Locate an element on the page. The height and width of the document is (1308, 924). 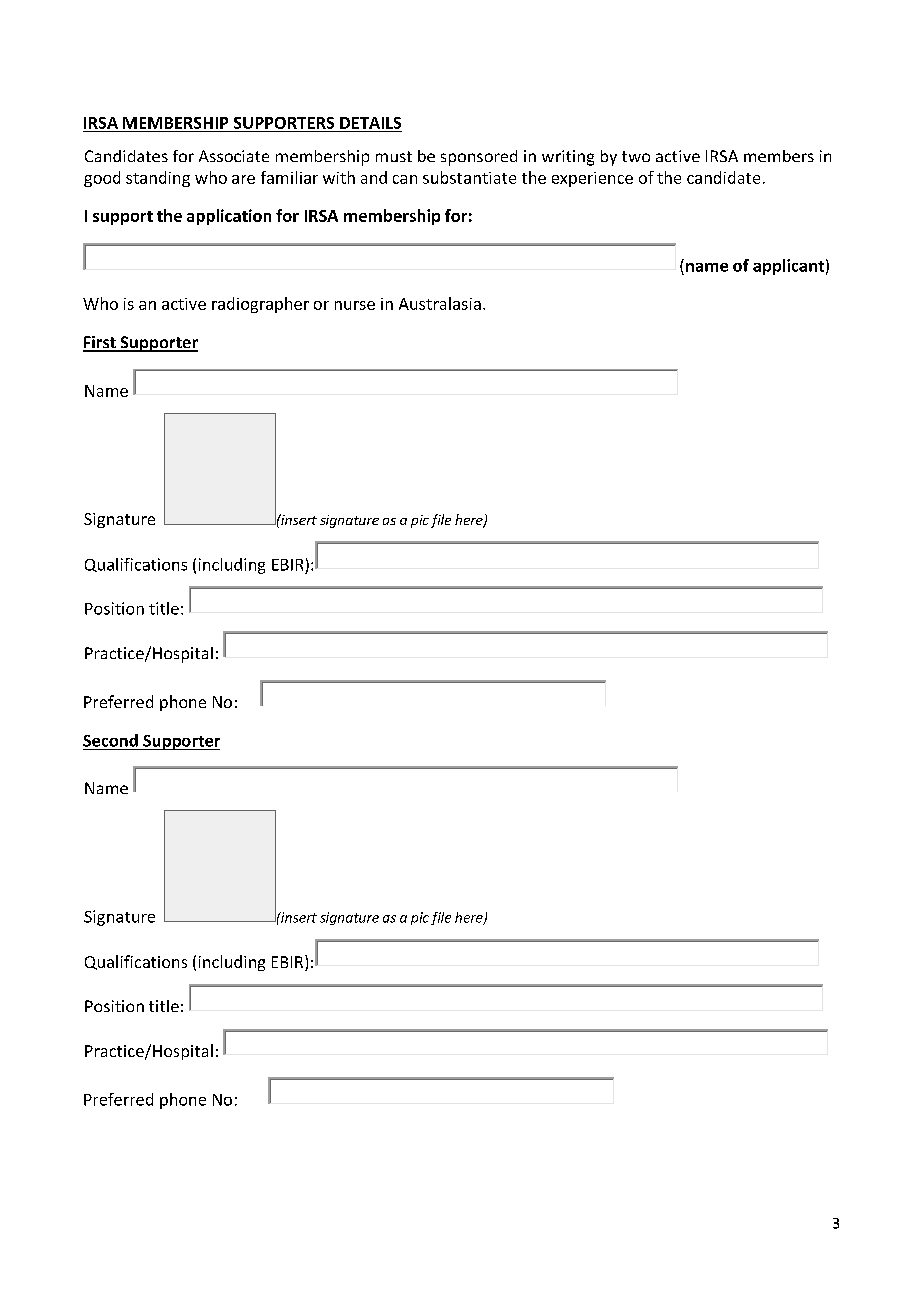
substantiate is located at coordinates (469, 177).
